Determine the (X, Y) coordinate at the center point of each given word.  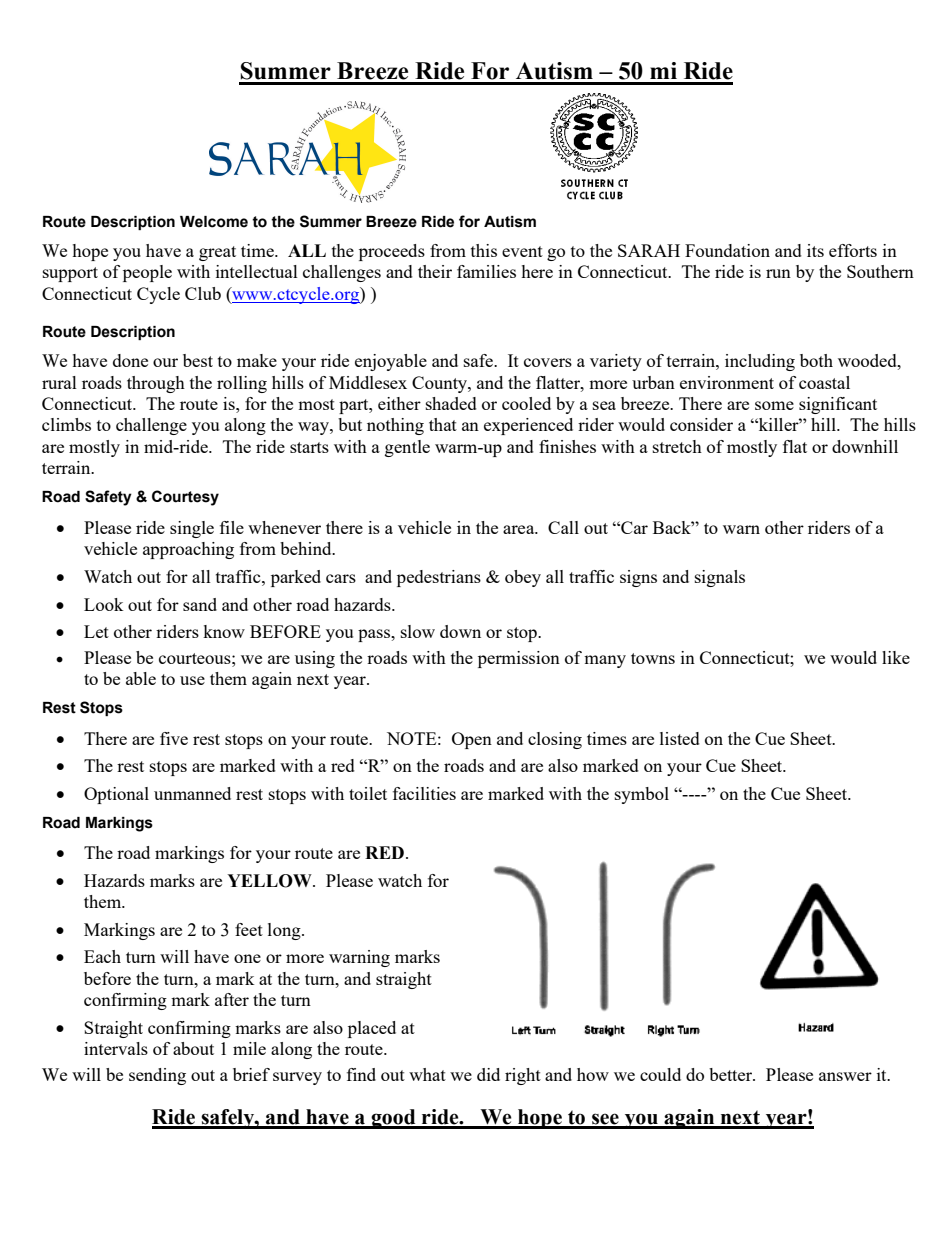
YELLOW (270, 881)
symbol (642, 795)
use (192, 680)
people (147, 273)
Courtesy (185, 498)
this (484, 250)
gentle (407, 448)
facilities (424, 793)
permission (519, 659)
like (896, 657)
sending (157, 1076)
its (815, 250)
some (774, 405)
